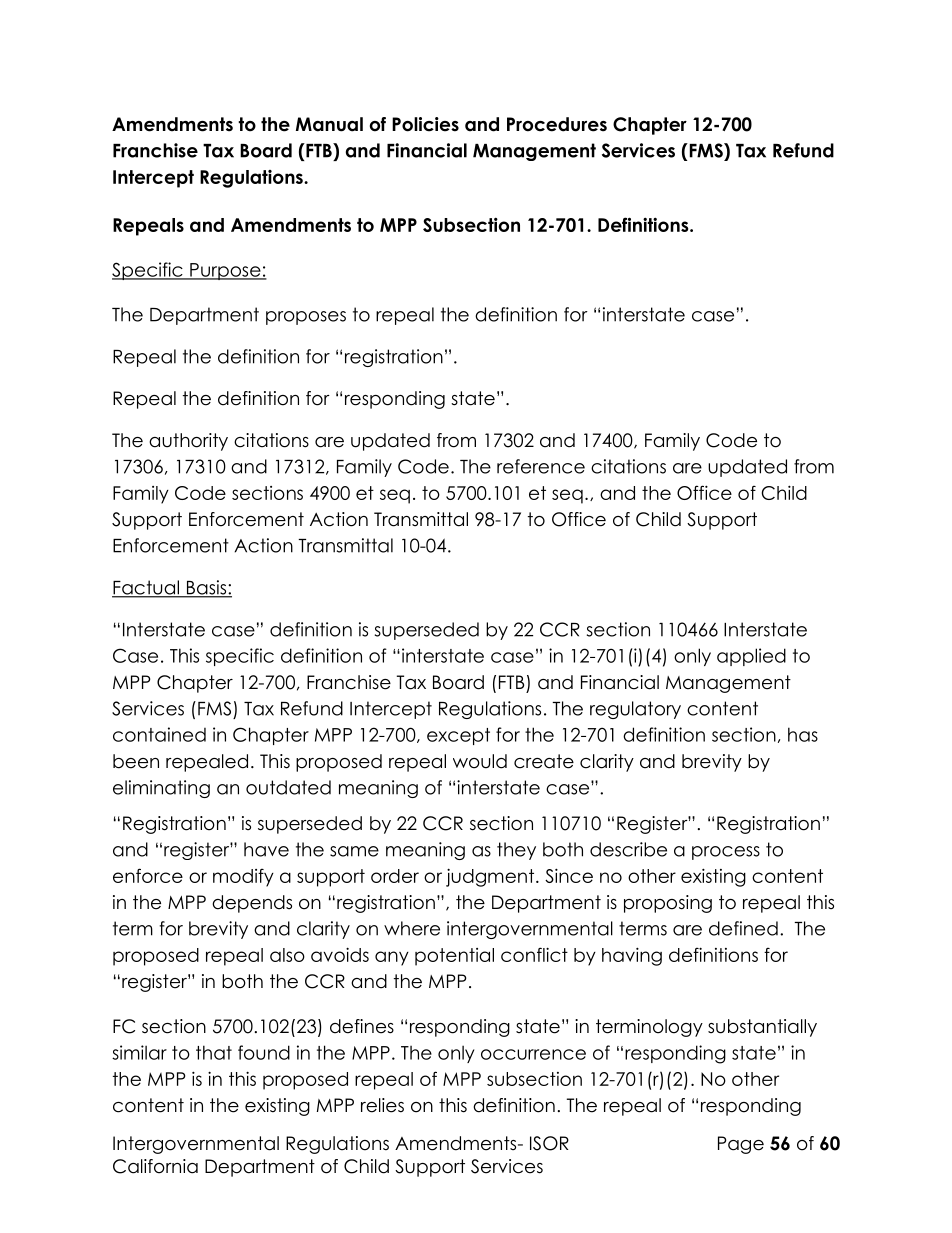 This document has width=952, height=1233. Describe the element at coordinates (188, 442) in the document. I see `authority` at that location.
